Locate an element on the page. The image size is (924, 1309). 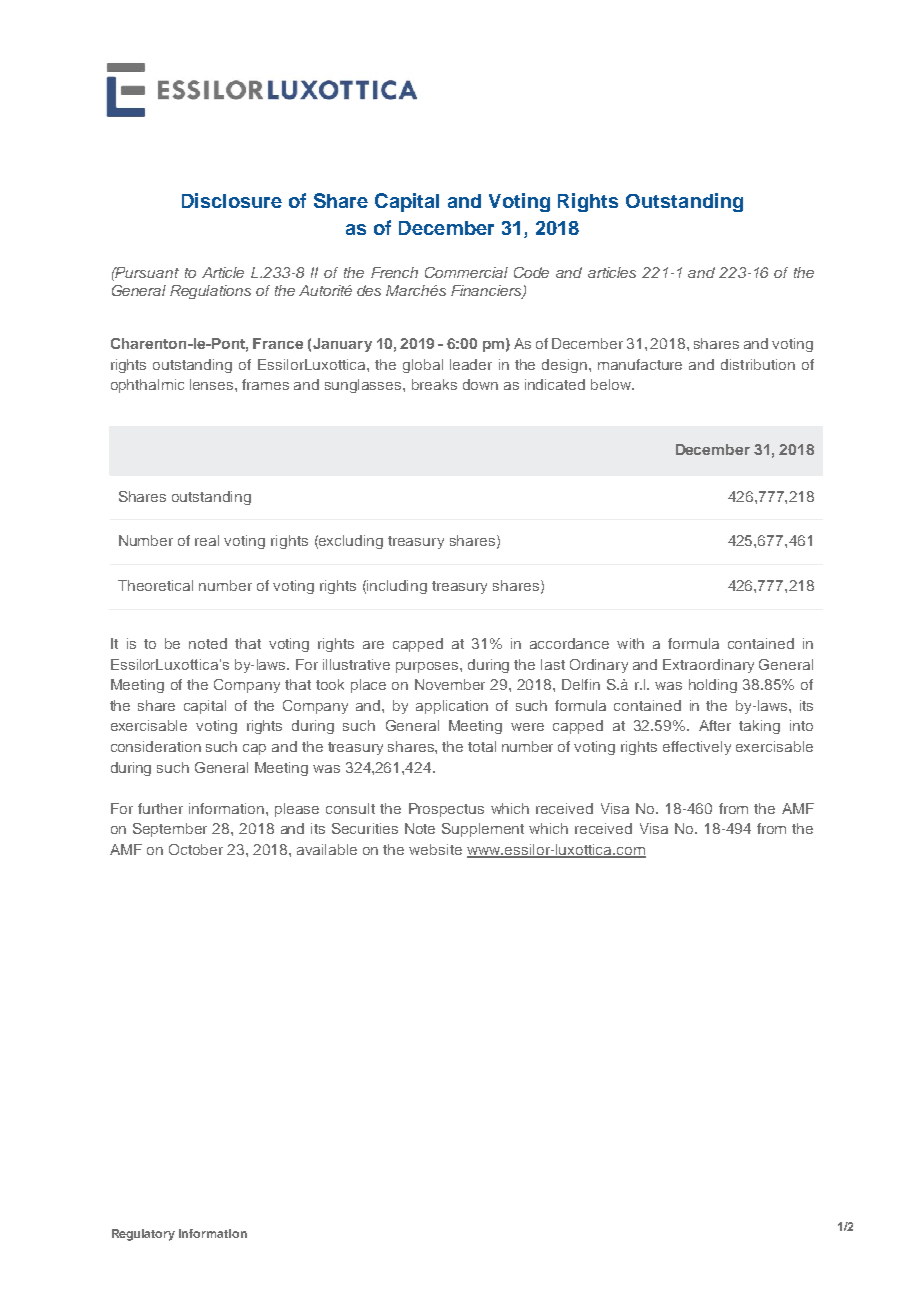
Regulatory is located at coordinates (143, 1235).
